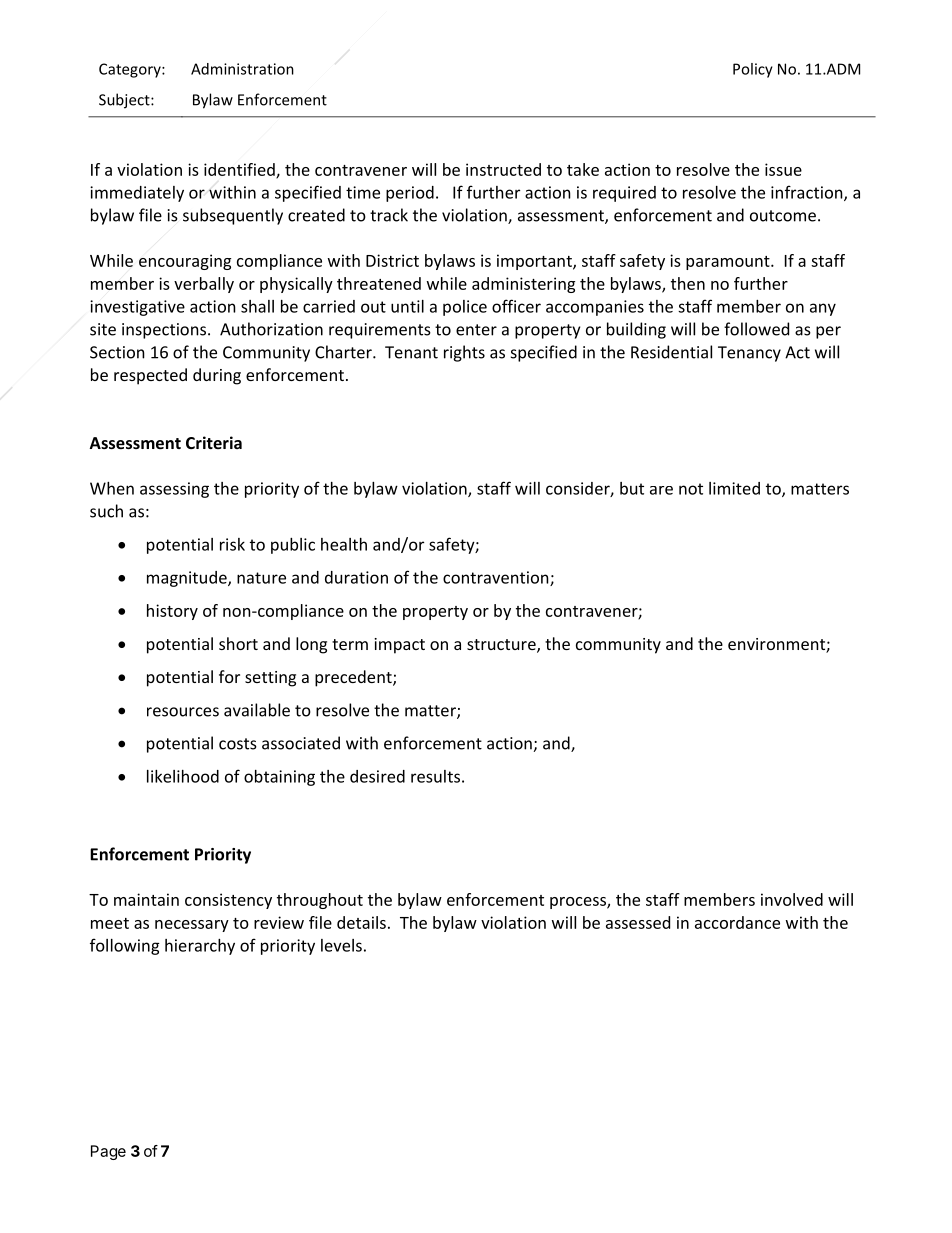 The height and width of the screenshot is (1233, 952). I want to click on limited, so click(734, 488).
